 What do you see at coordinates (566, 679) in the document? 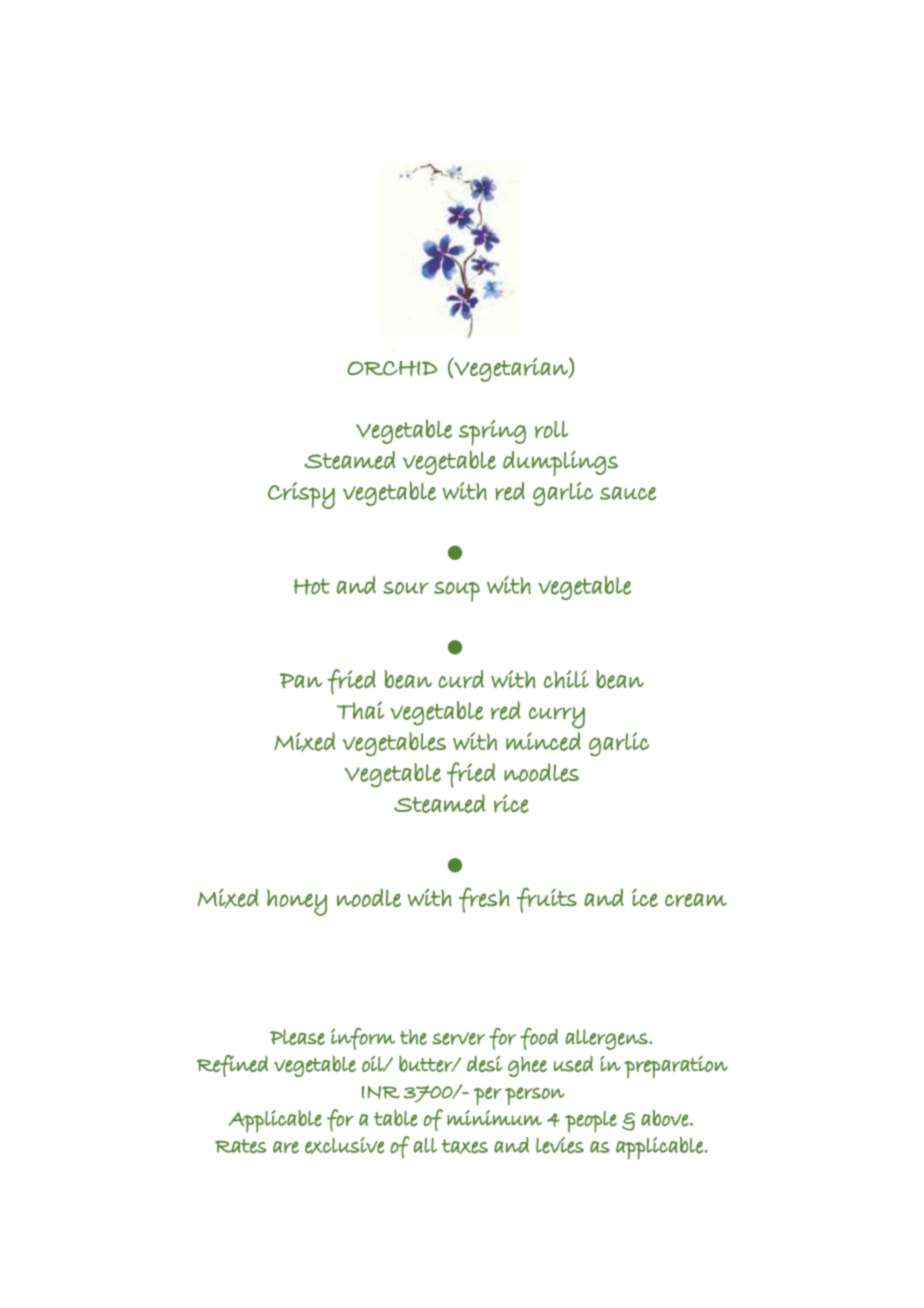
I see `chili` at bounding box center [566, 679].
